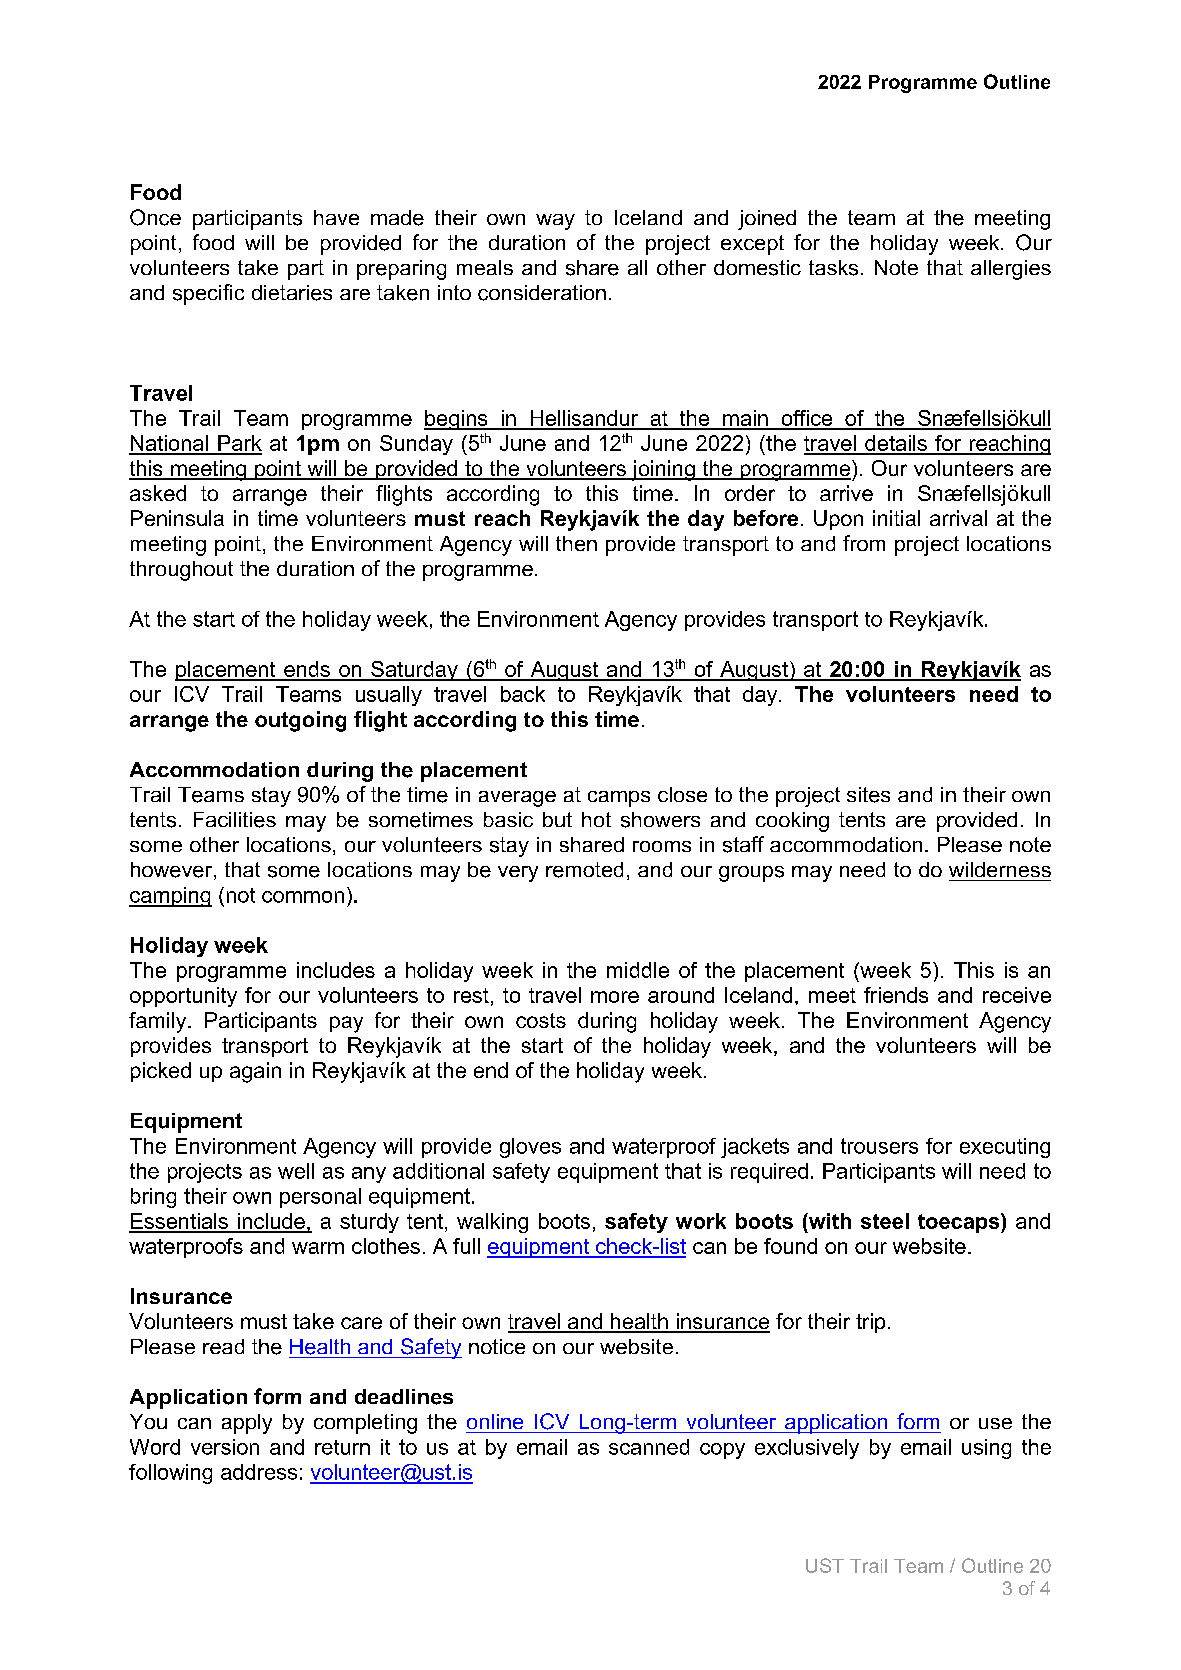 The image size is (1181, 1670). I want to click on tasks, so click(833, 268).
